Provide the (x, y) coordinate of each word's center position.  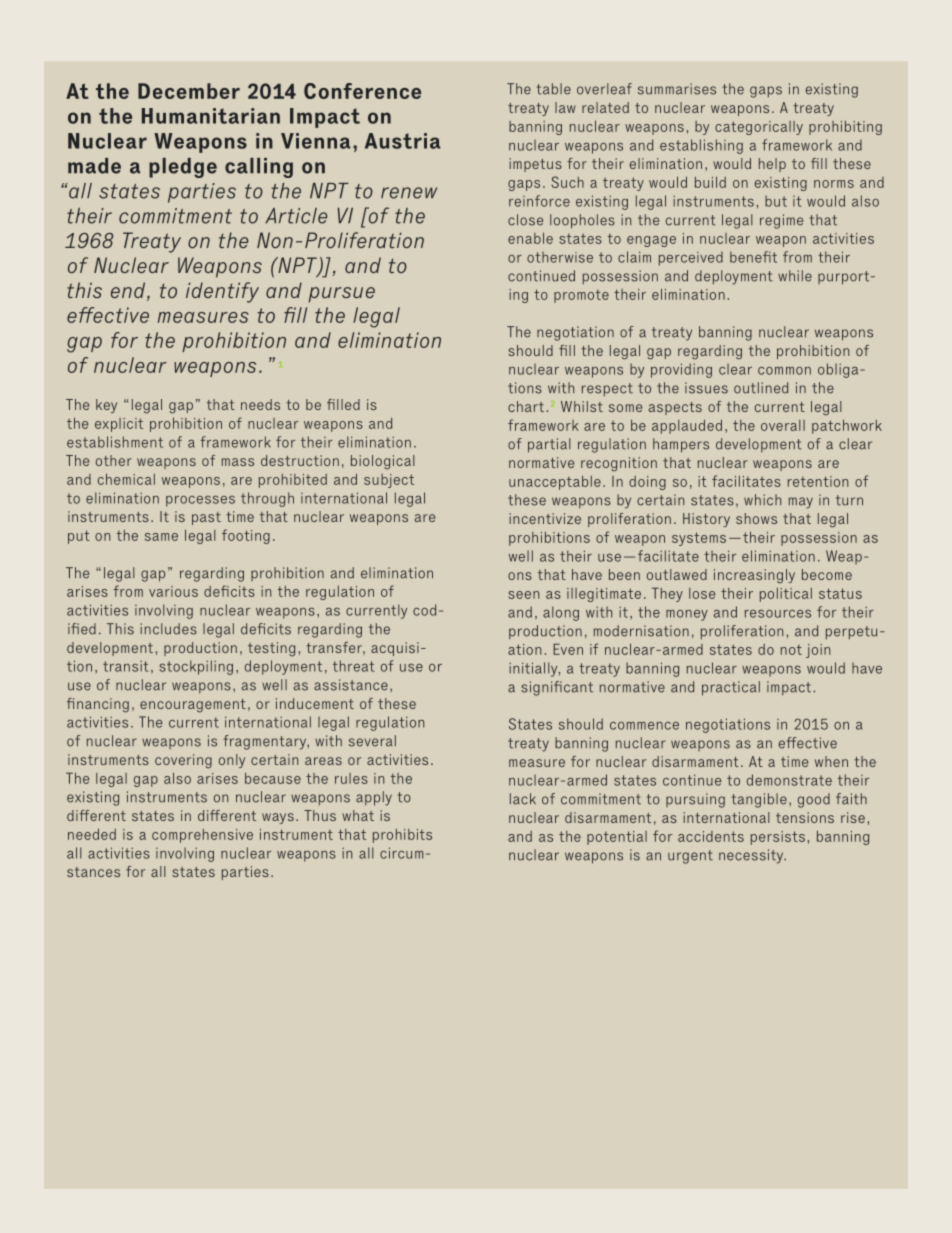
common (784, 371)
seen (524, 595)
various (173, 591)
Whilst (582, 406)
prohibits (402, 836)
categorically (759, 128)
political (786, 595)
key (106, 406)
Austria (403, 141)
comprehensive (202, 836)
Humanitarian (211, 116)
